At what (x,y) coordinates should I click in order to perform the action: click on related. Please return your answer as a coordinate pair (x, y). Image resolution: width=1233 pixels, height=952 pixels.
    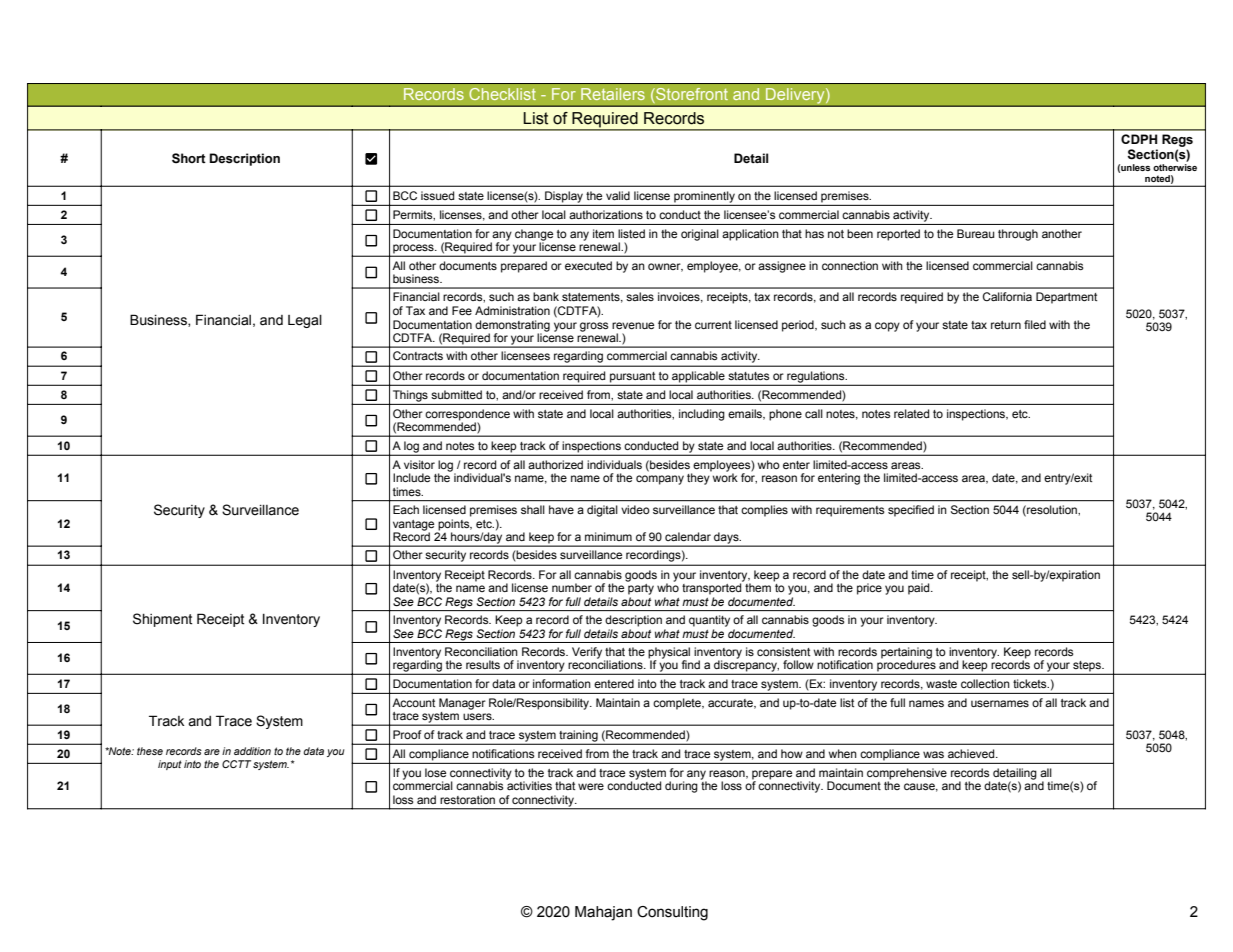
    Looking at the image, I should click on (911, 413).
